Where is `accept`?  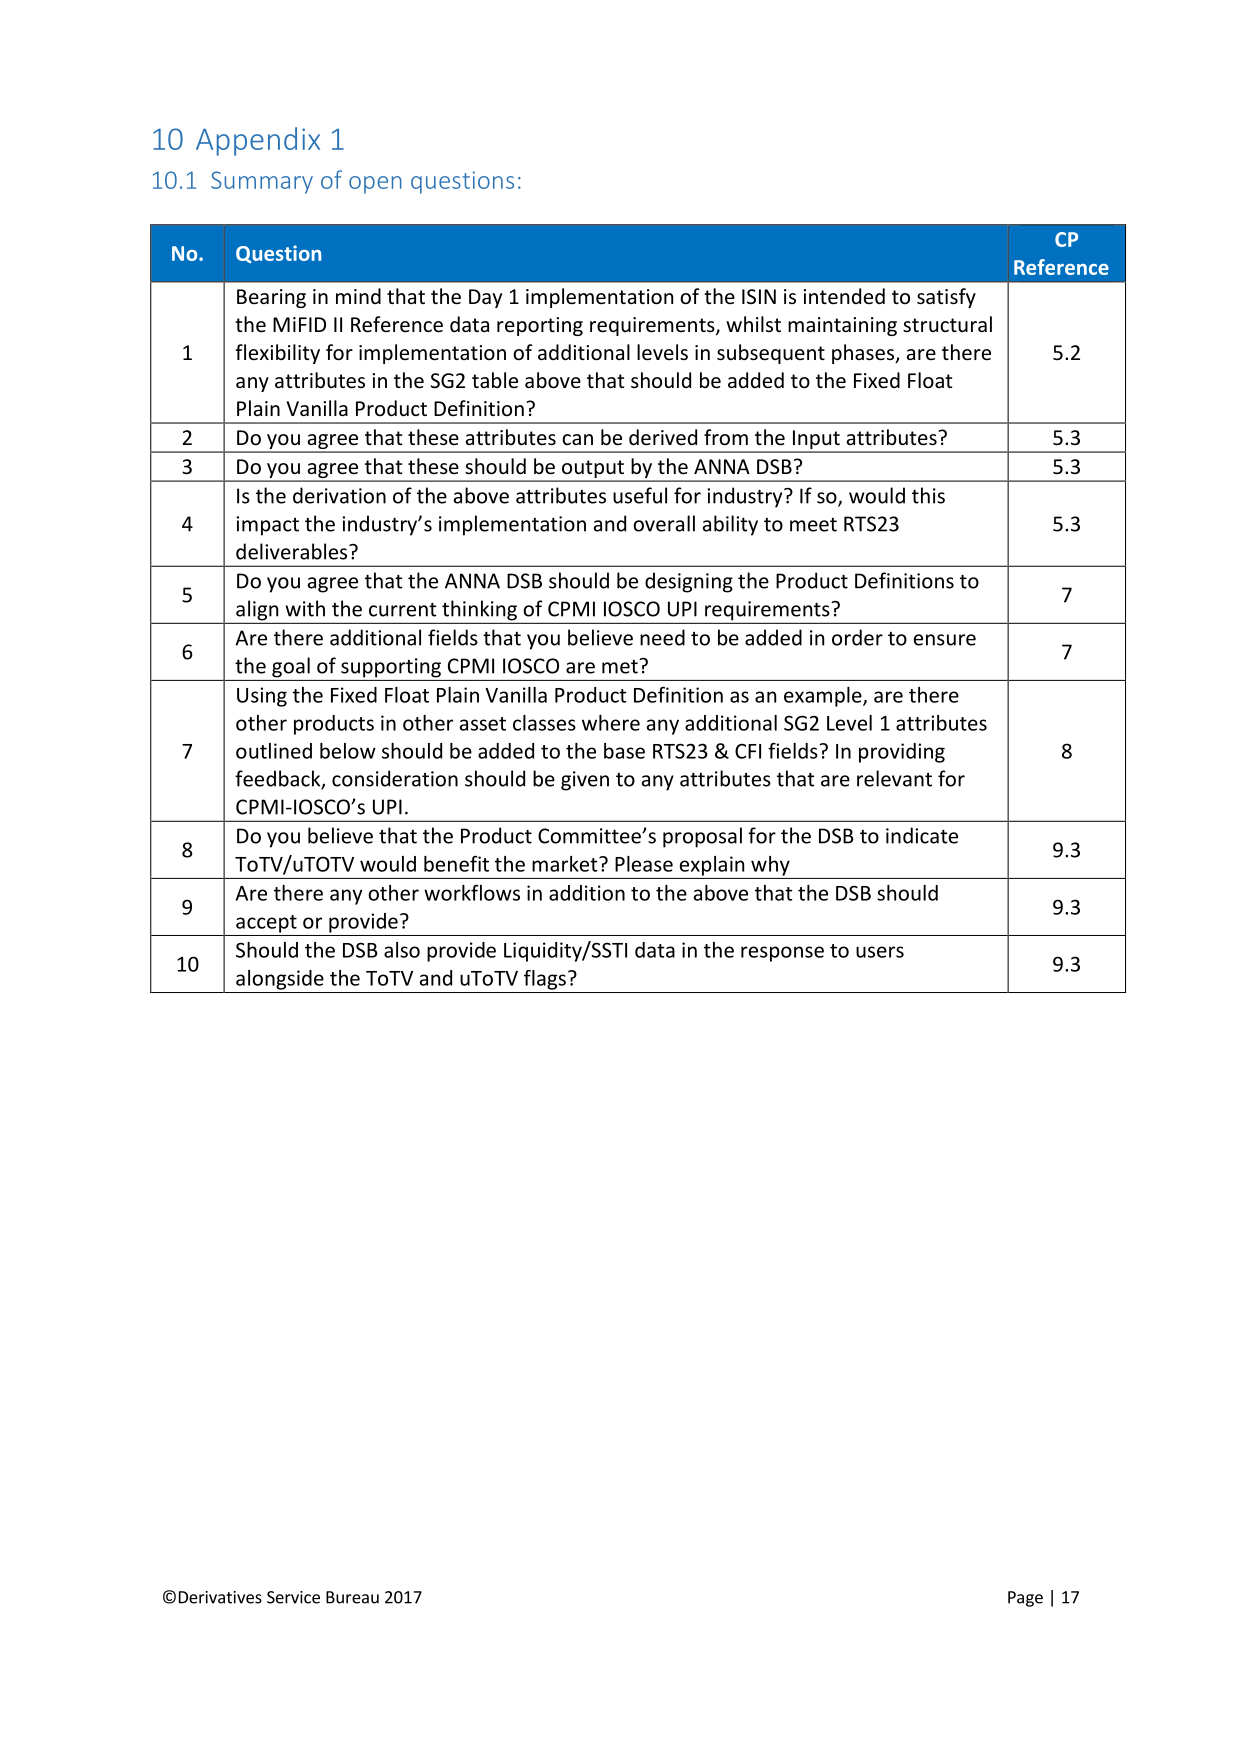 accept is located at coordinates (266, 924).
